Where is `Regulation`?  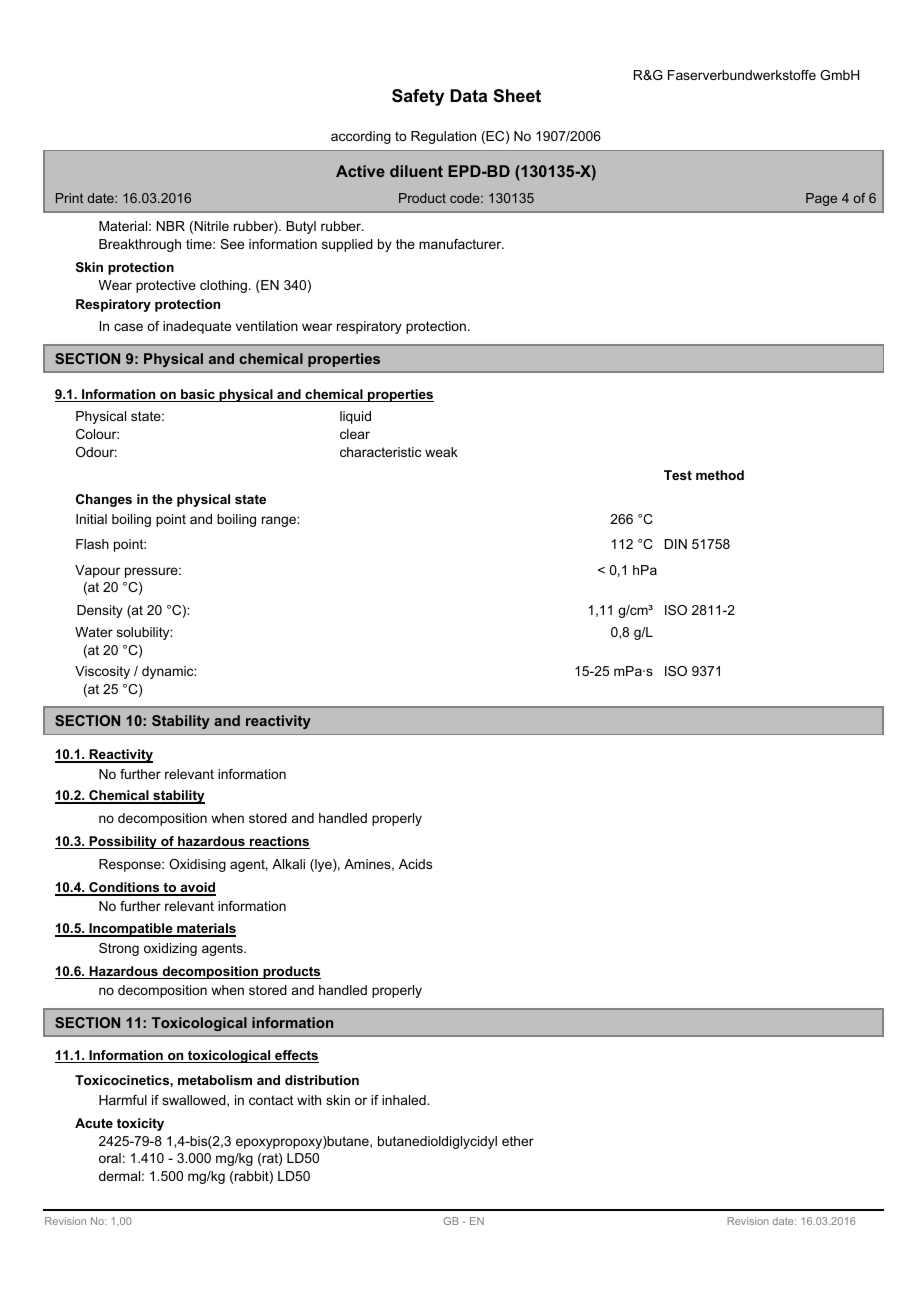
Regulation is located at coordinates (443, 137).
